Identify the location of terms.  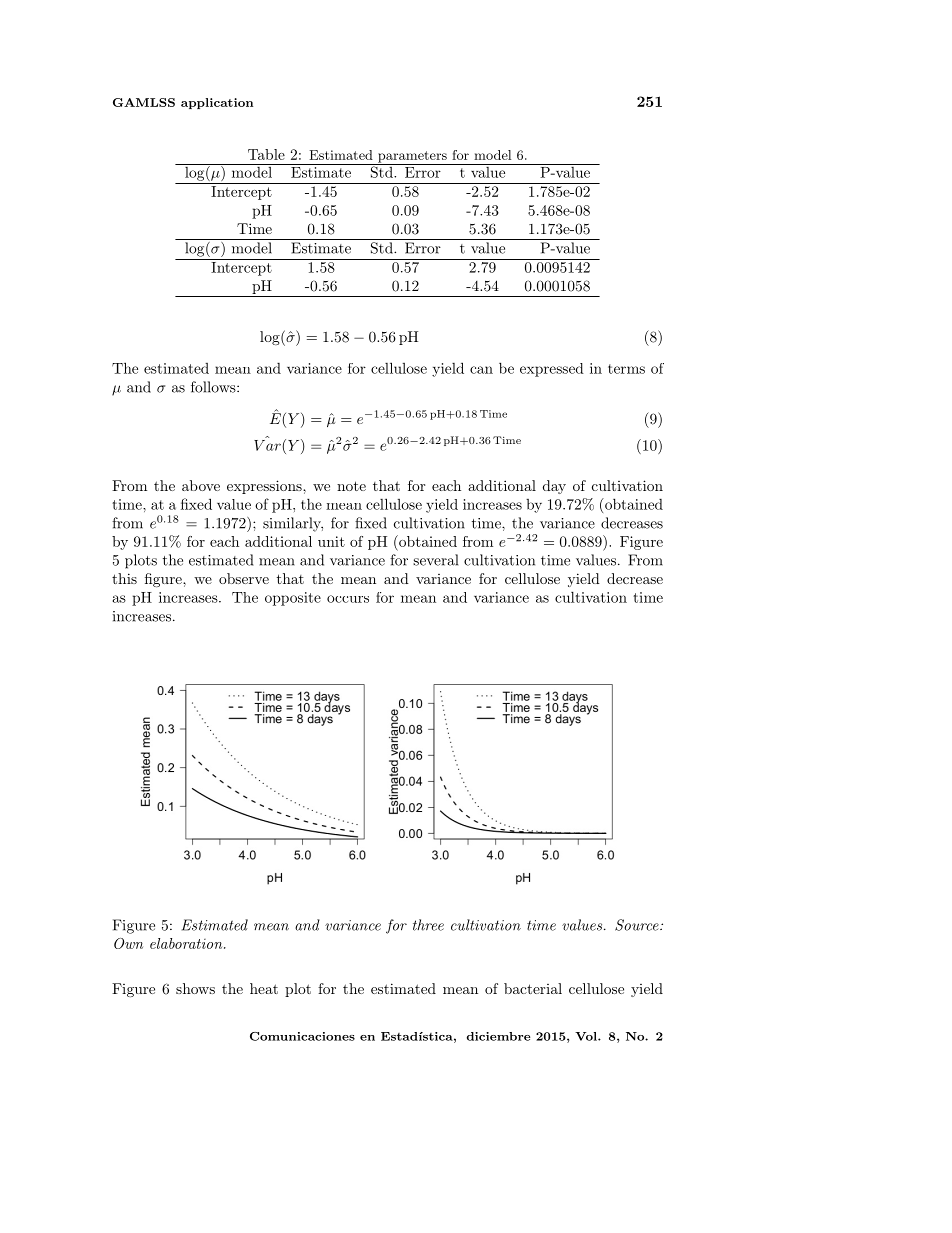
(626, 369).
